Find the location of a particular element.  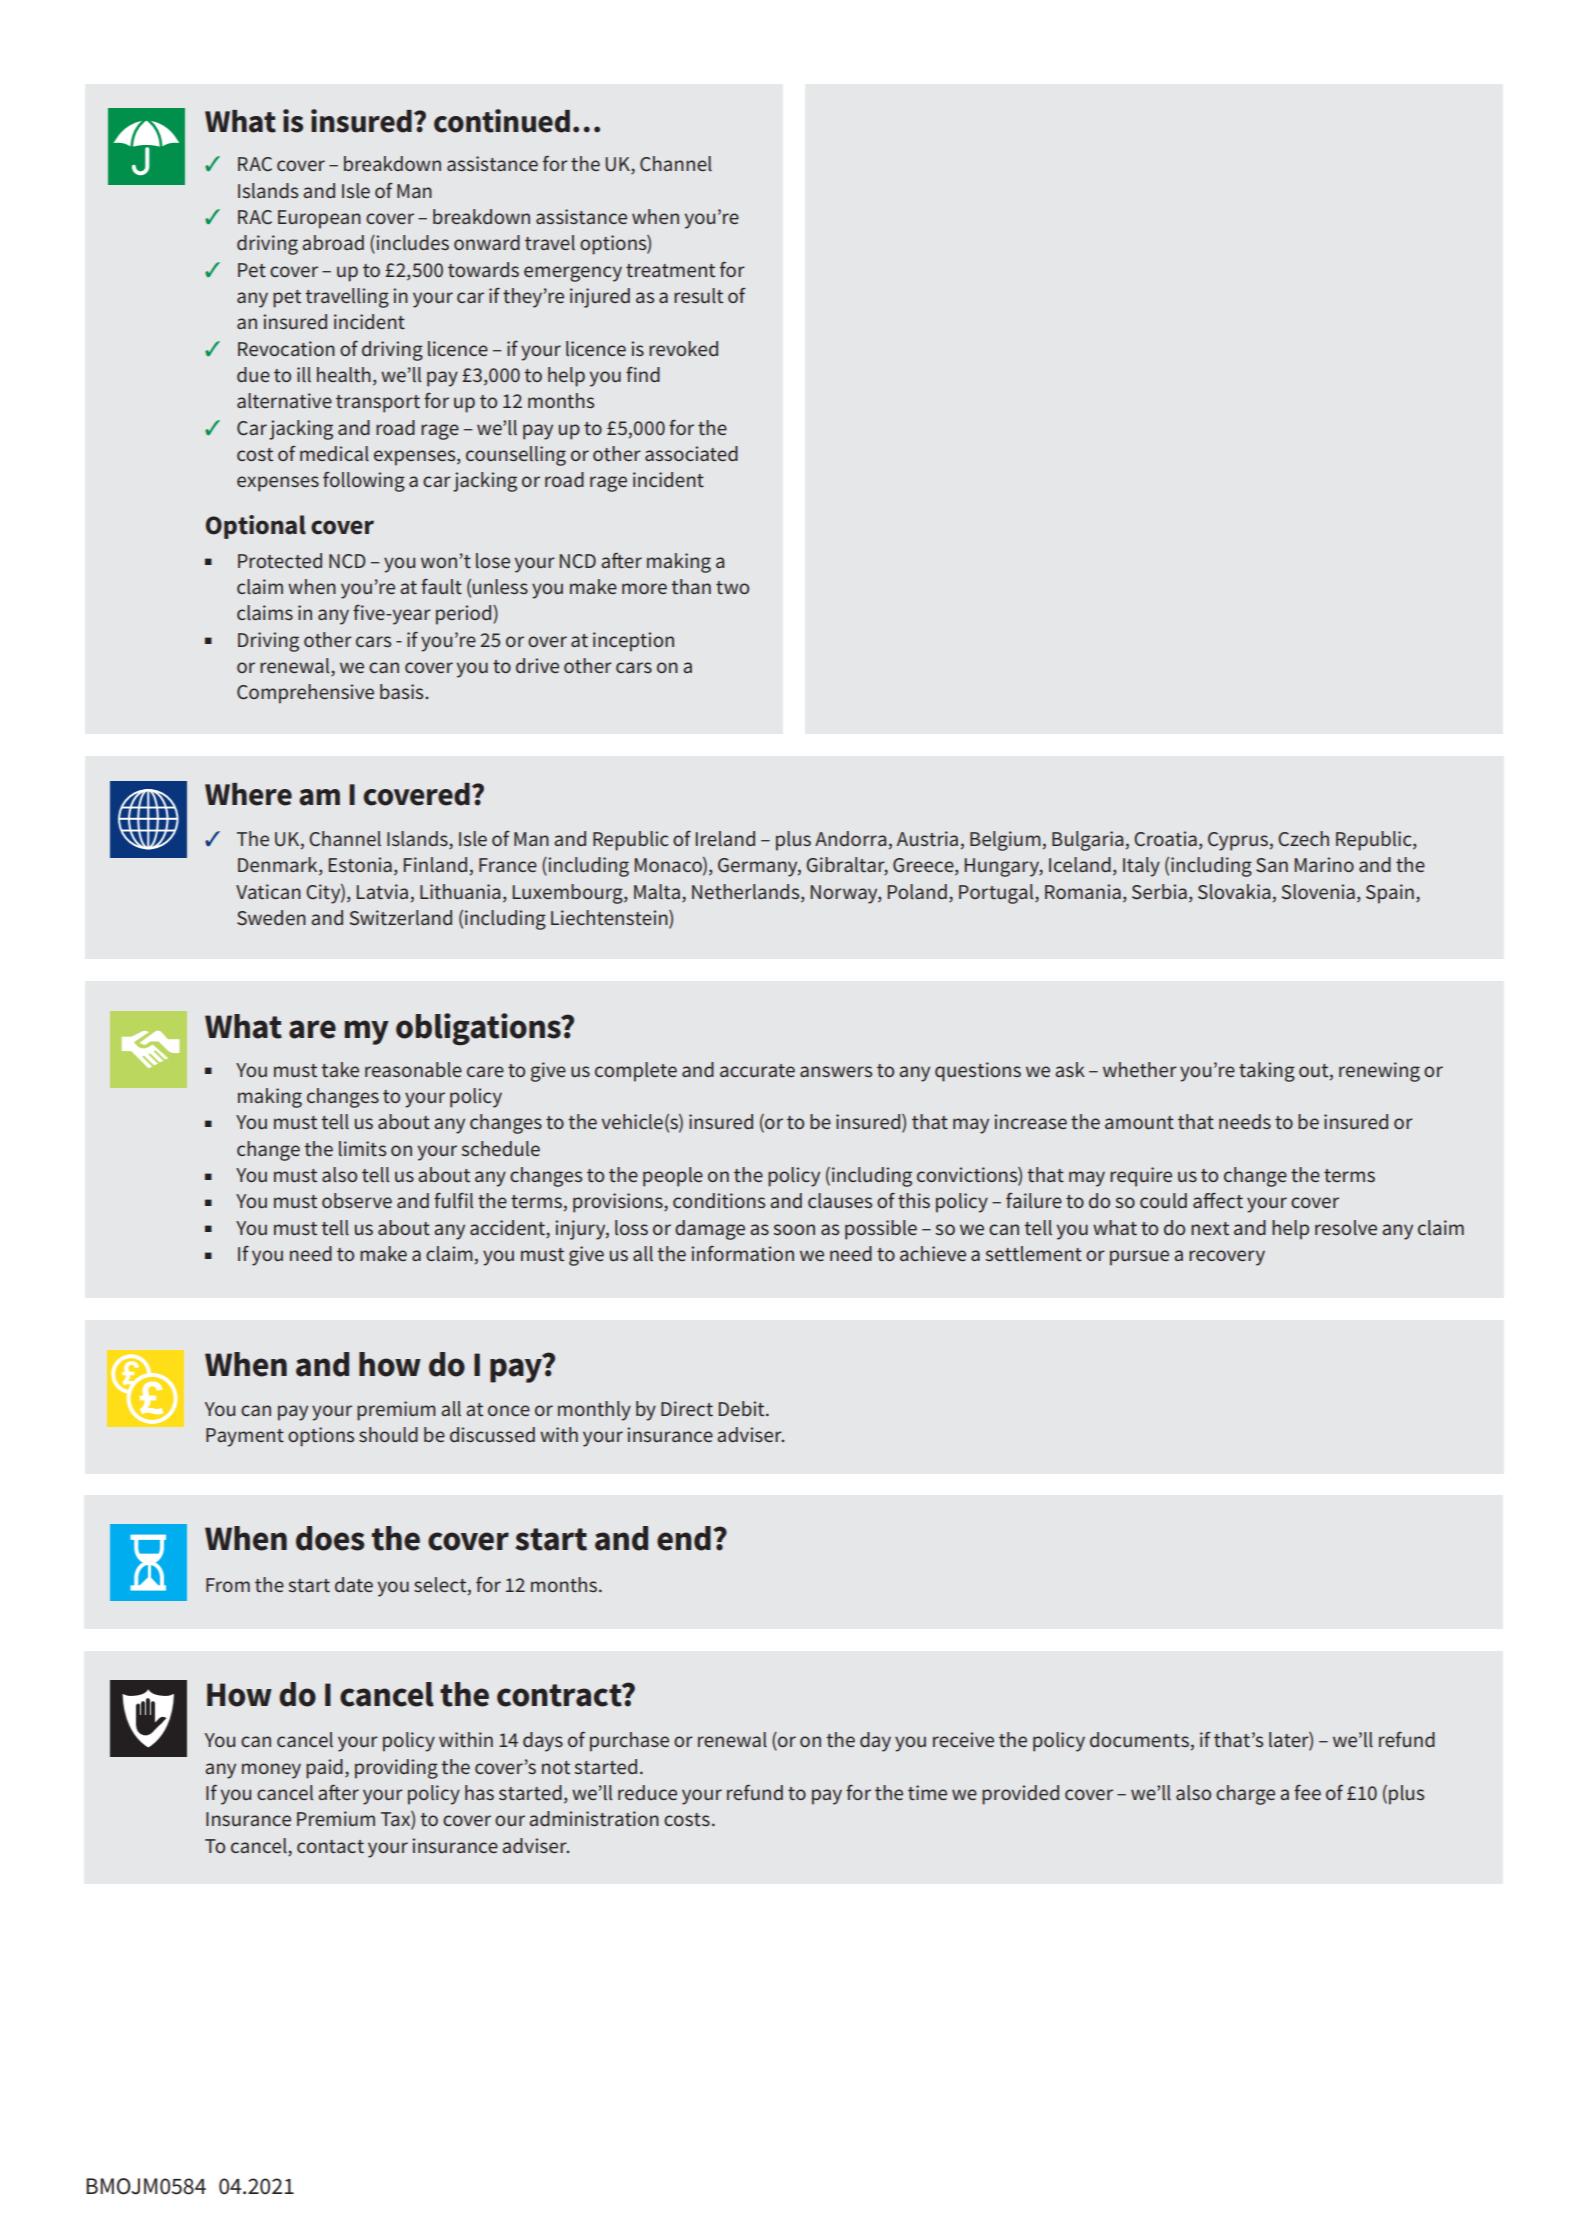

result is located at coordinates (698, 295).
